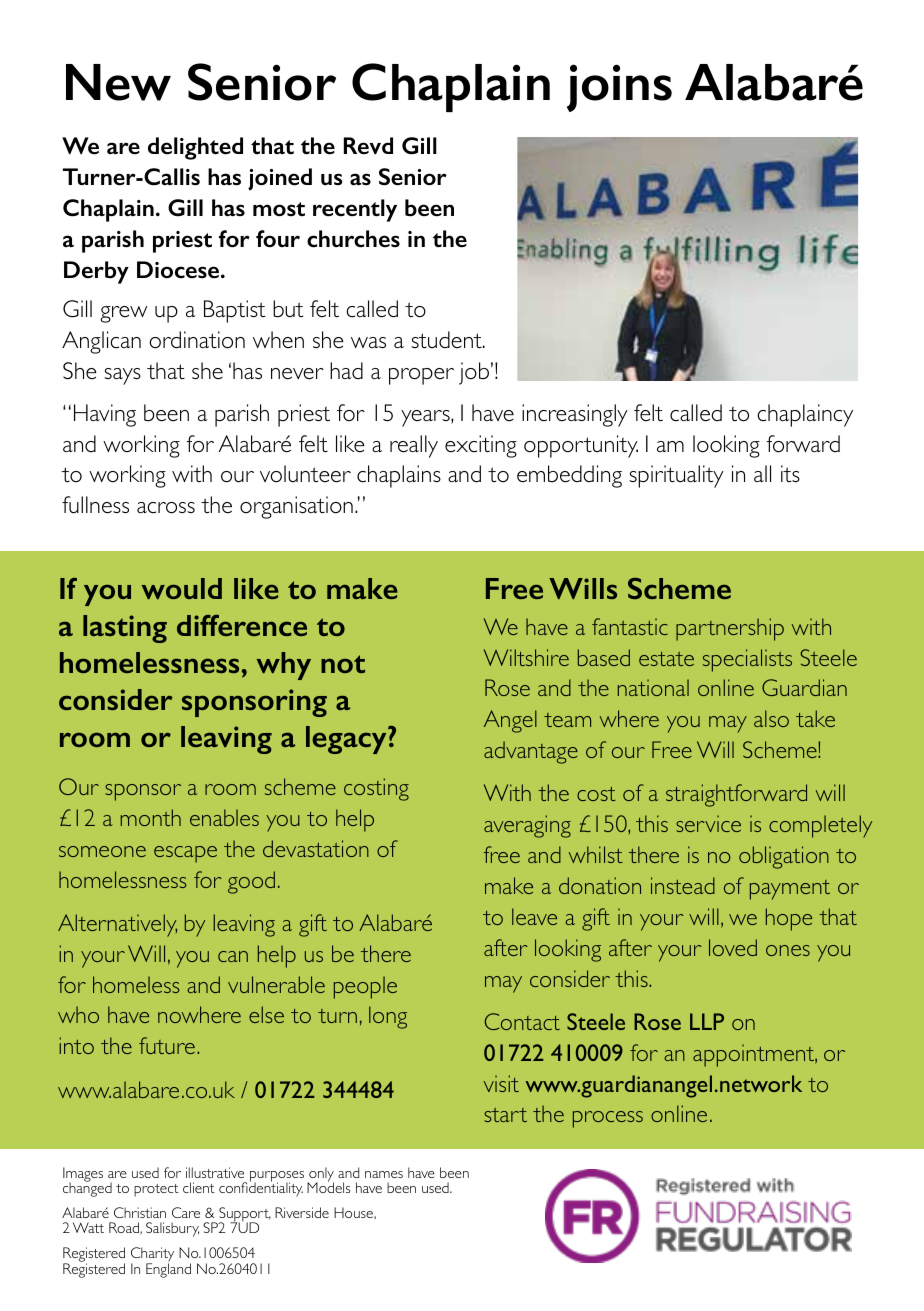 Image resolution: width=924 pixels, height=1311 pixels. What do you see at coordinates (195, 148) in the screenshot?
I see `delighted` at bounding box center [195, 148].
